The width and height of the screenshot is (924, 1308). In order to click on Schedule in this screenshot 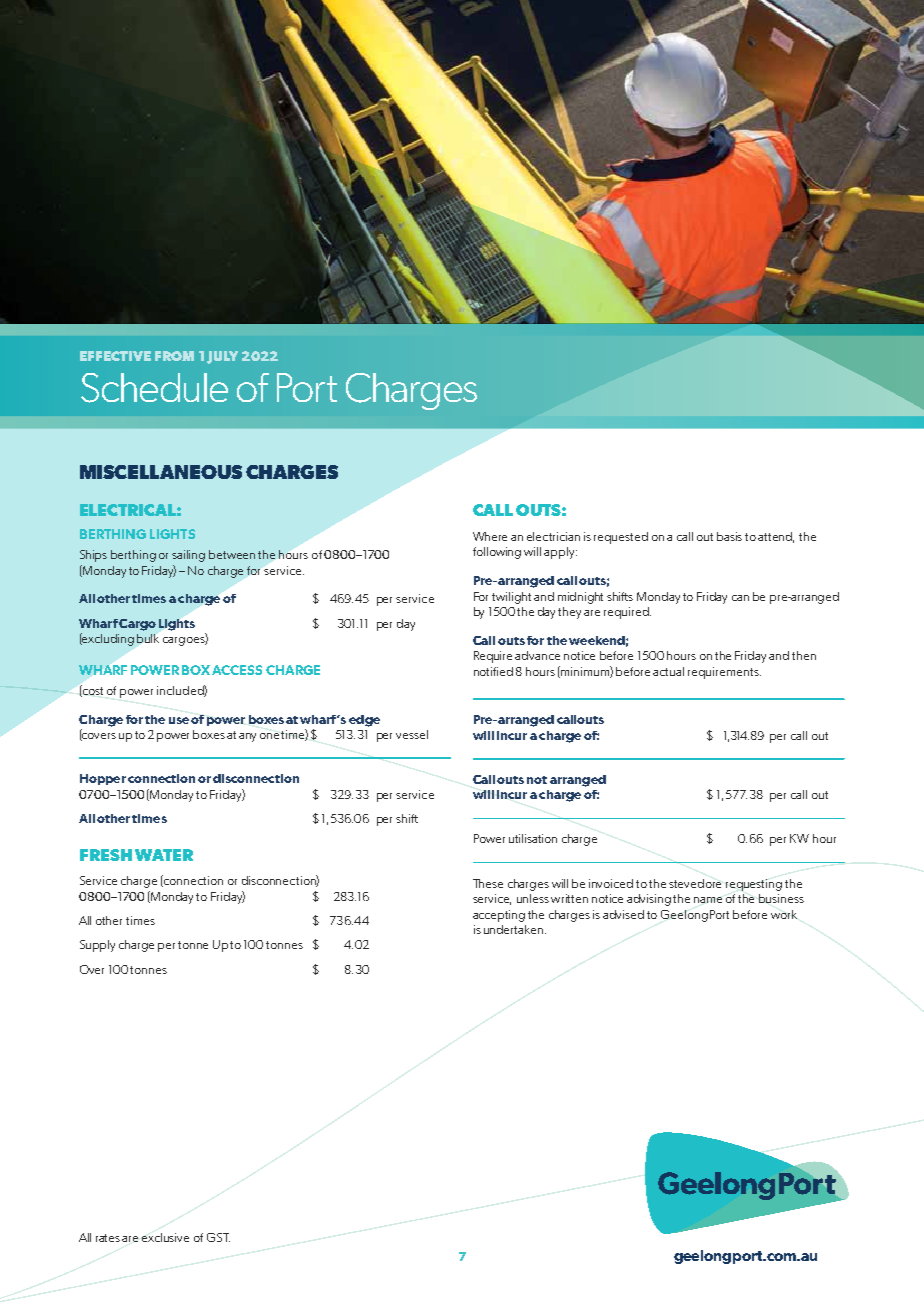, I will do `click(154, 388)`.
